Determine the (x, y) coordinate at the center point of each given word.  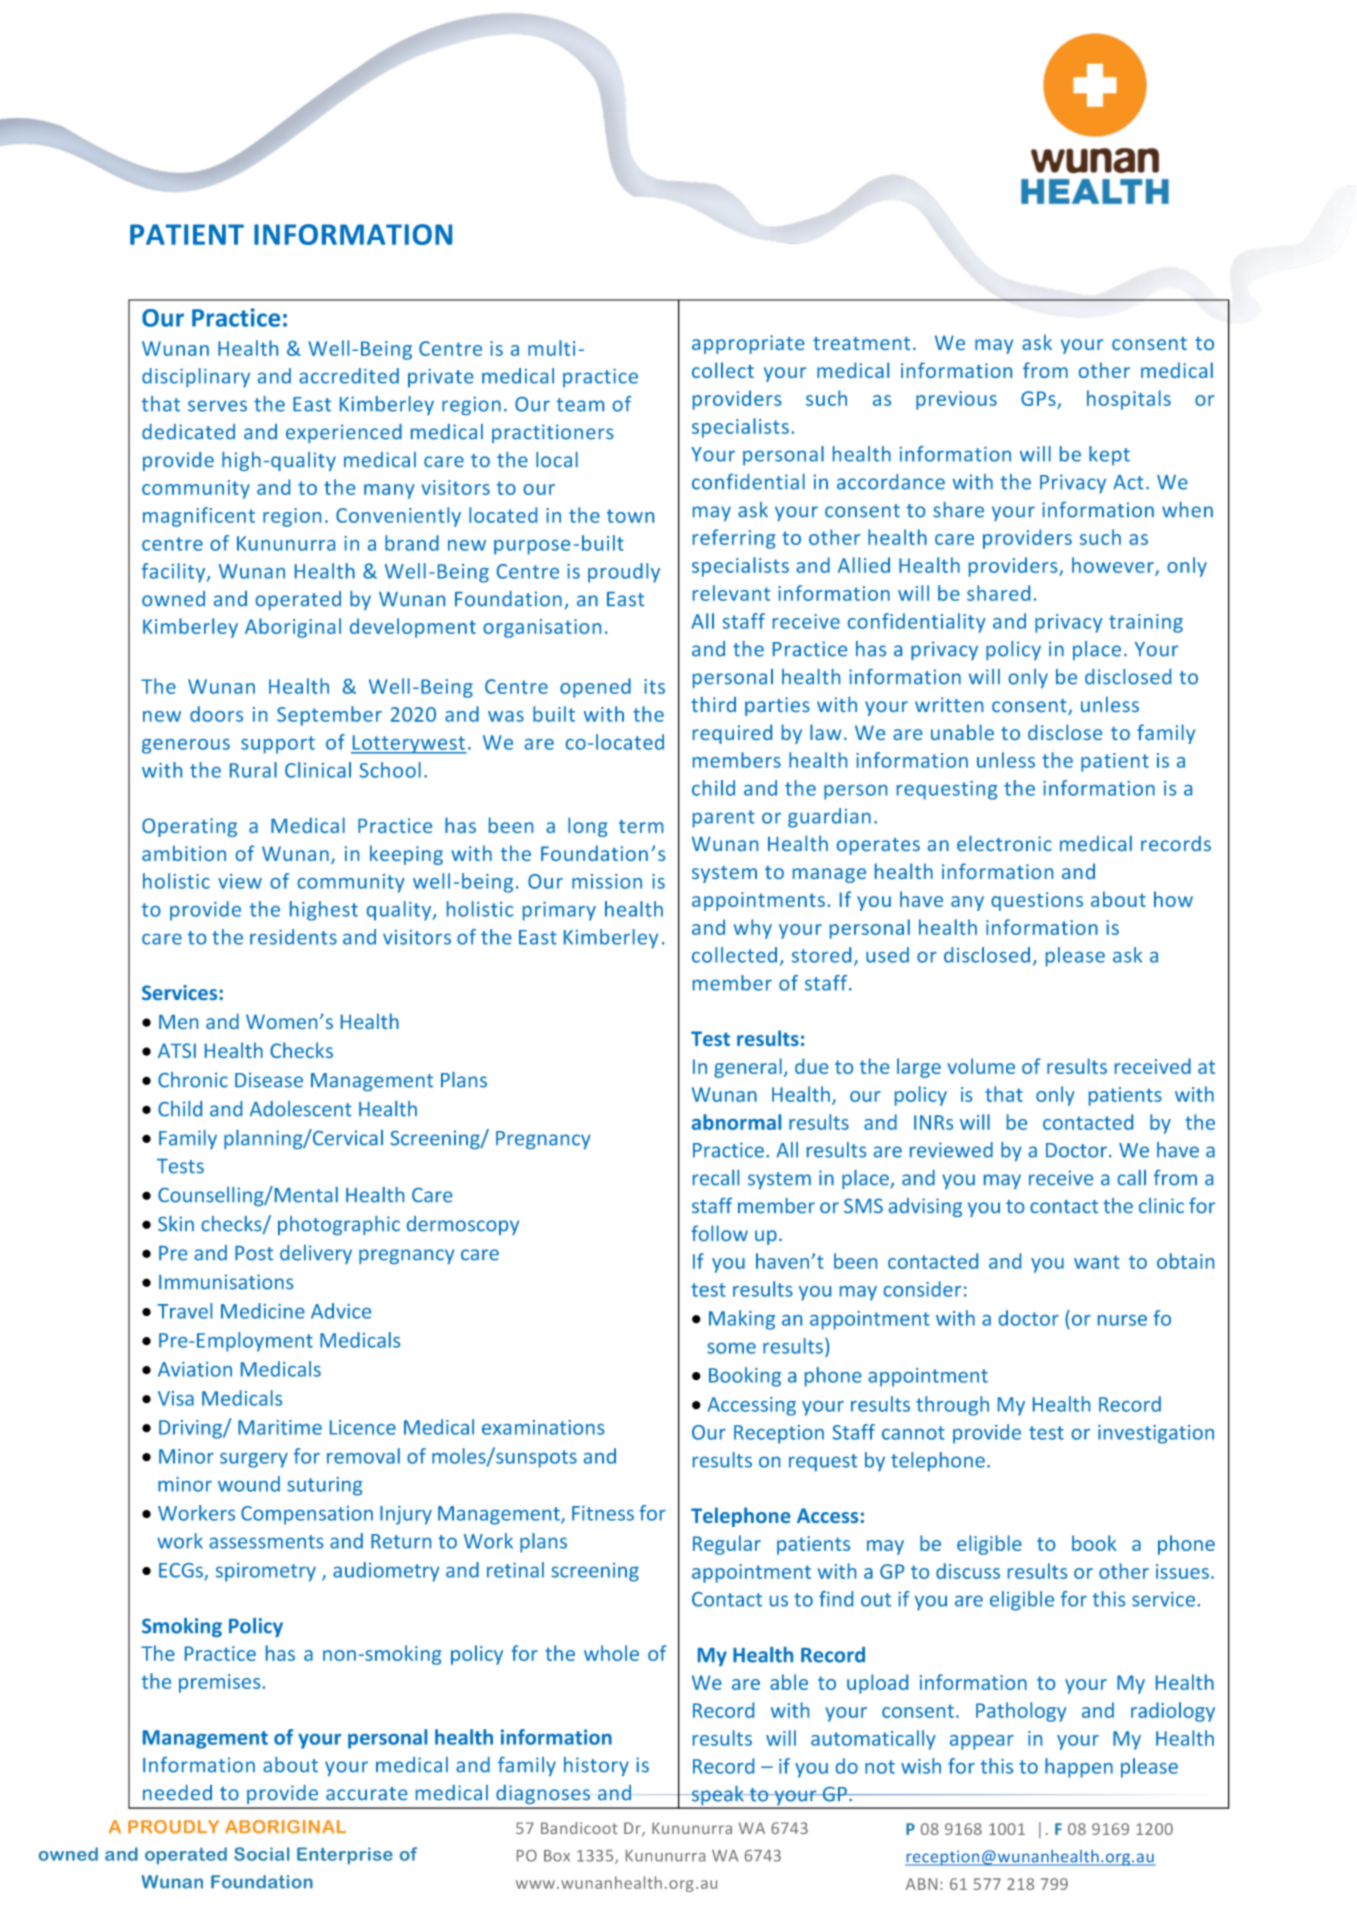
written (949, 704)
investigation (1156, 1434)
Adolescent (301, 1109)
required (732, 734)
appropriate (748, 344)
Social (261, 1854)
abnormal (736, 1122)
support (278, 745)
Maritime (280, 1427)
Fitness (603, 1513)
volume (981, 1066)
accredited (349, 376)
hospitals (1129, 400)
